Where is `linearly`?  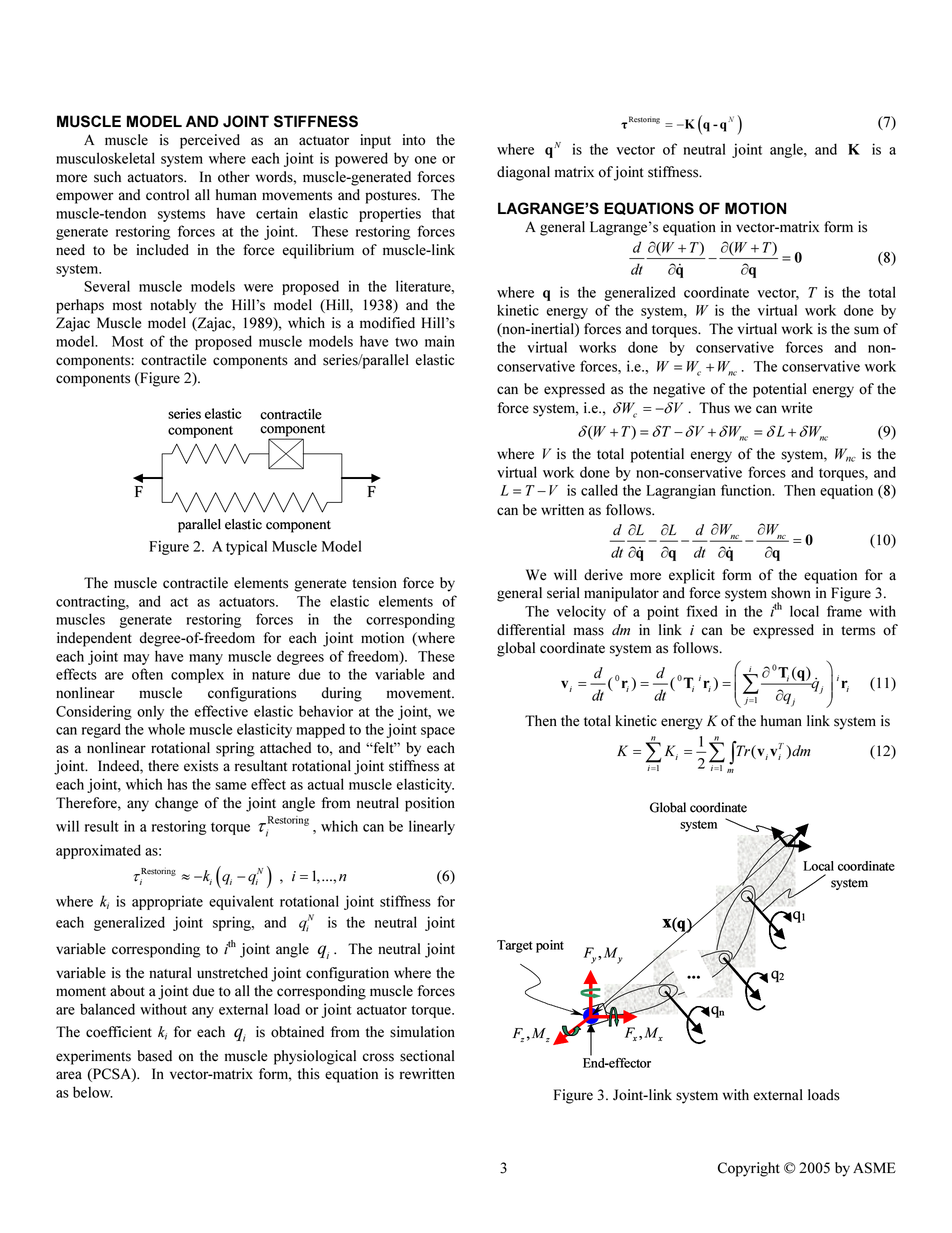
linearly is located at coordinates (432, 827).
